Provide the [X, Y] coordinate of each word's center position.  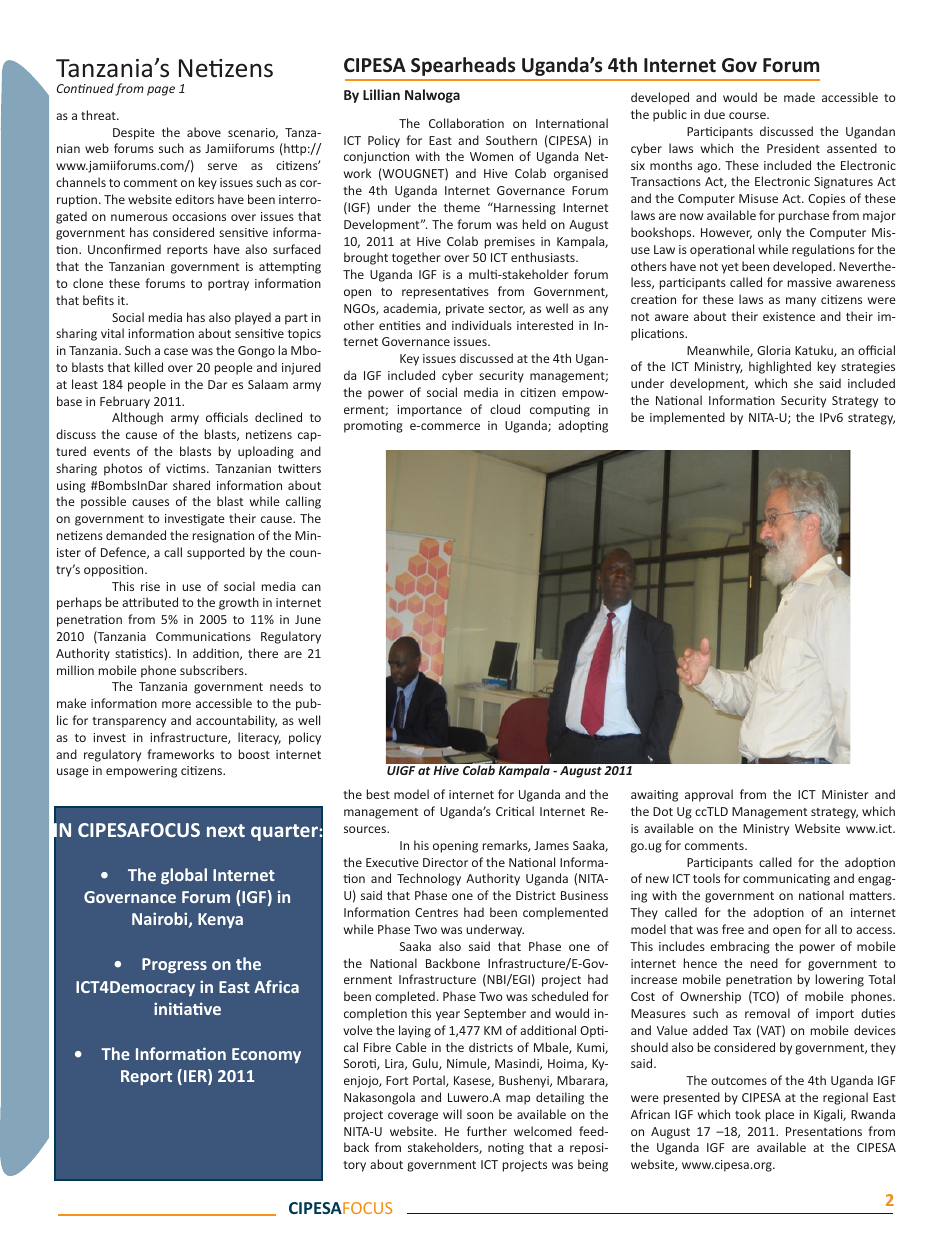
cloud [505, 409]
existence [789, 316]
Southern [511, 140]
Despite [134, 134]
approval [709, 795]
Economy [266, 1055]
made [799, 97]
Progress [174, 966]
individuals [482, 325]
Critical [515, 811]
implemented [687, 418]
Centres [436, 912]
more [176, 704]
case [176, 351]
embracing [740, 947]
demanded [136, 535]
